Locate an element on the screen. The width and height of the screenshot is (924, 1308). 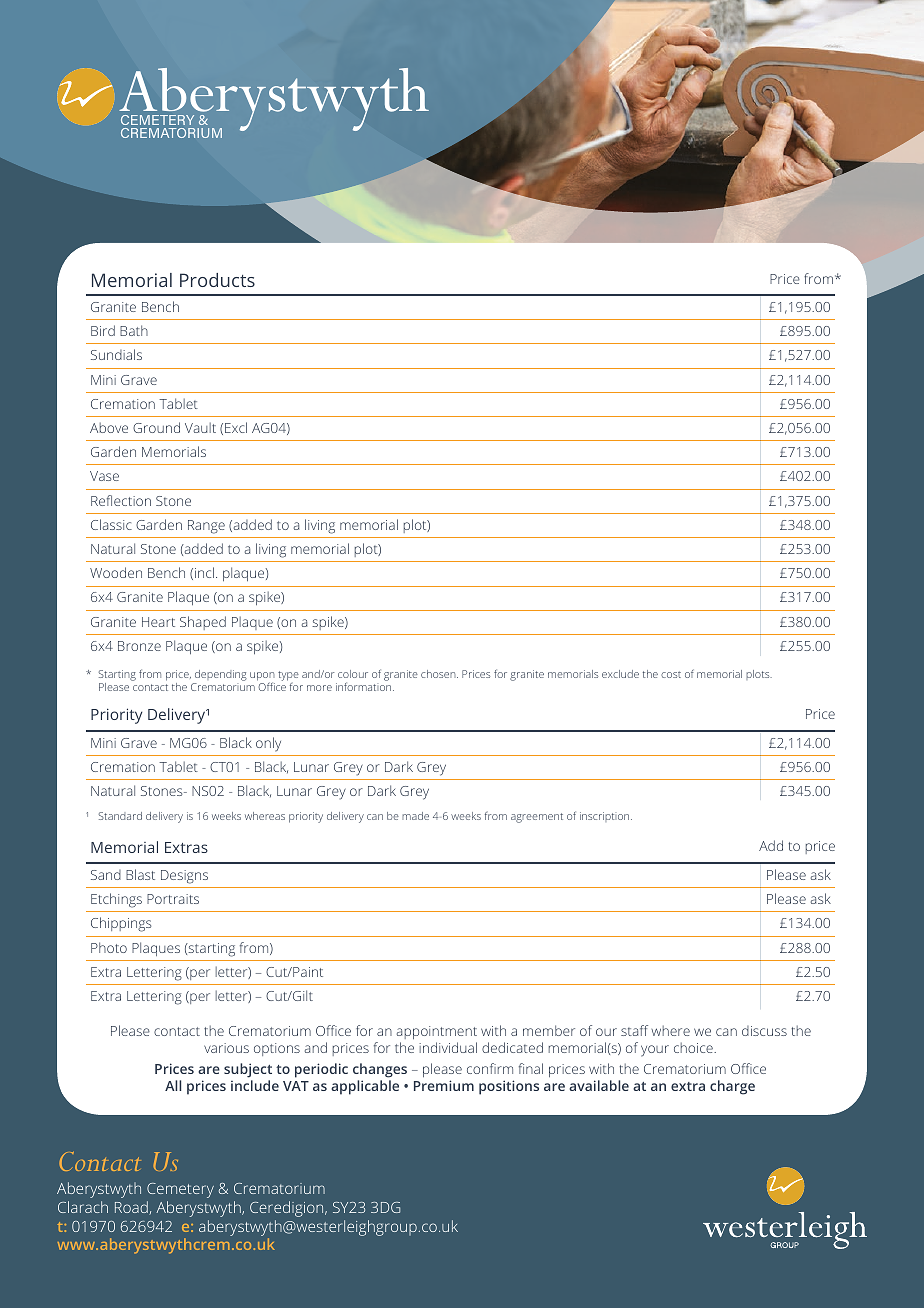
inscription is located at coordinates (606, 817).
